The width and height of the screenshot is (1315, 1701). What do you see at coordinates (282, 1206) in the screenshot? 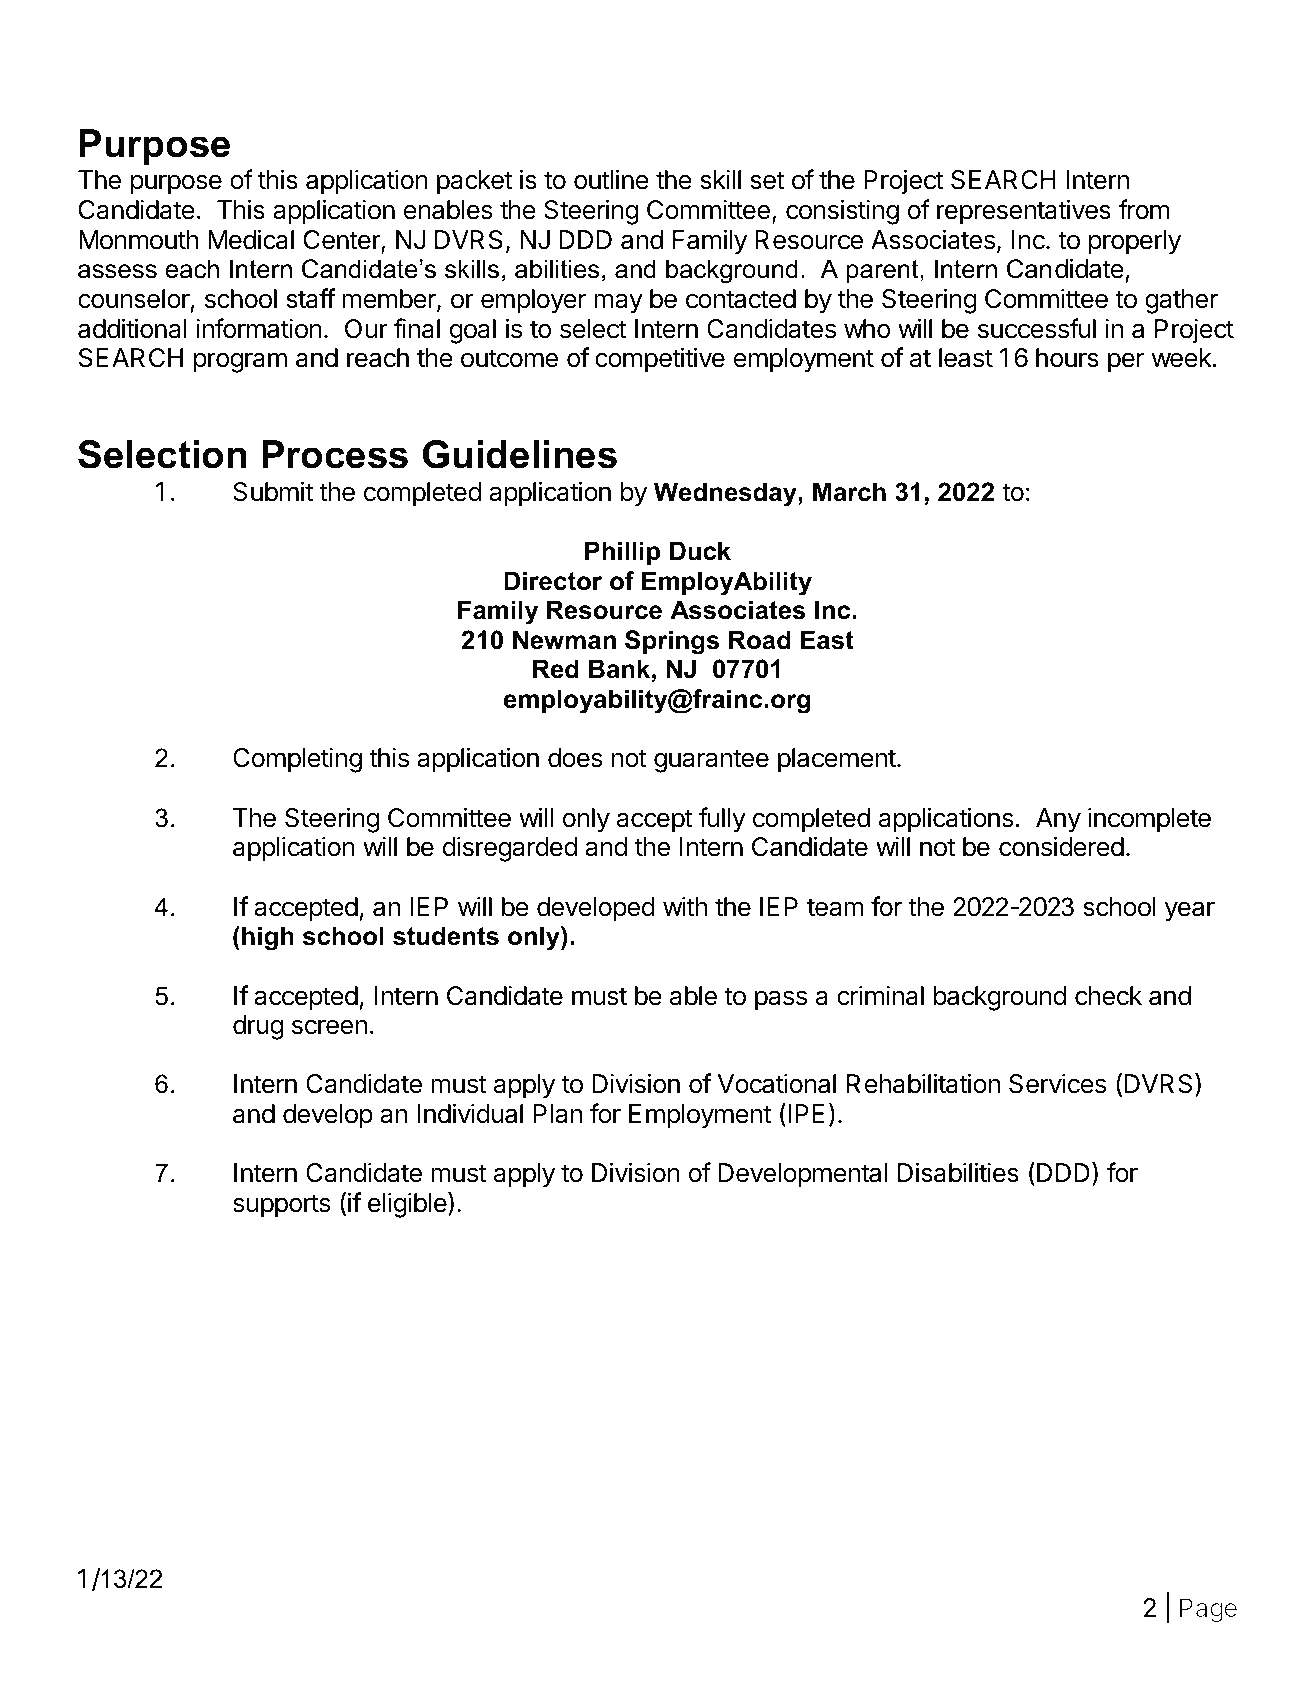
I see `supports` at bounding box center [282, 1206].
